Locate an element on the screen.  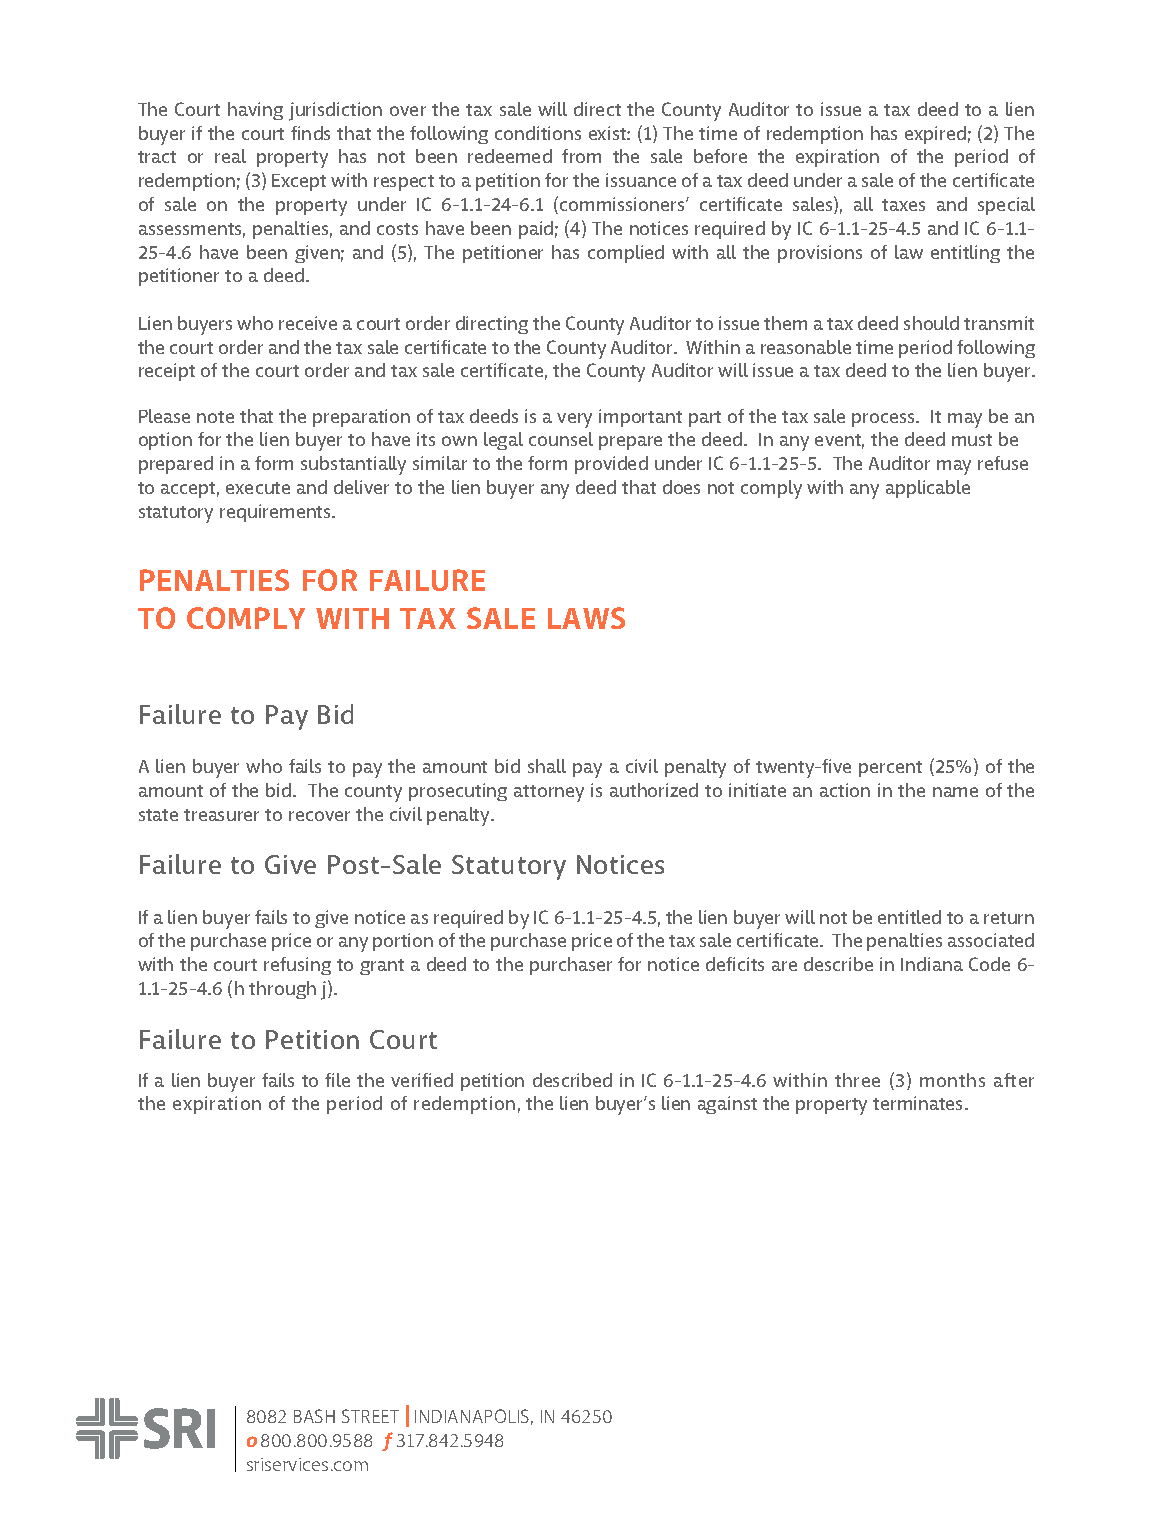
file is located at coordinates (337, 1080).
